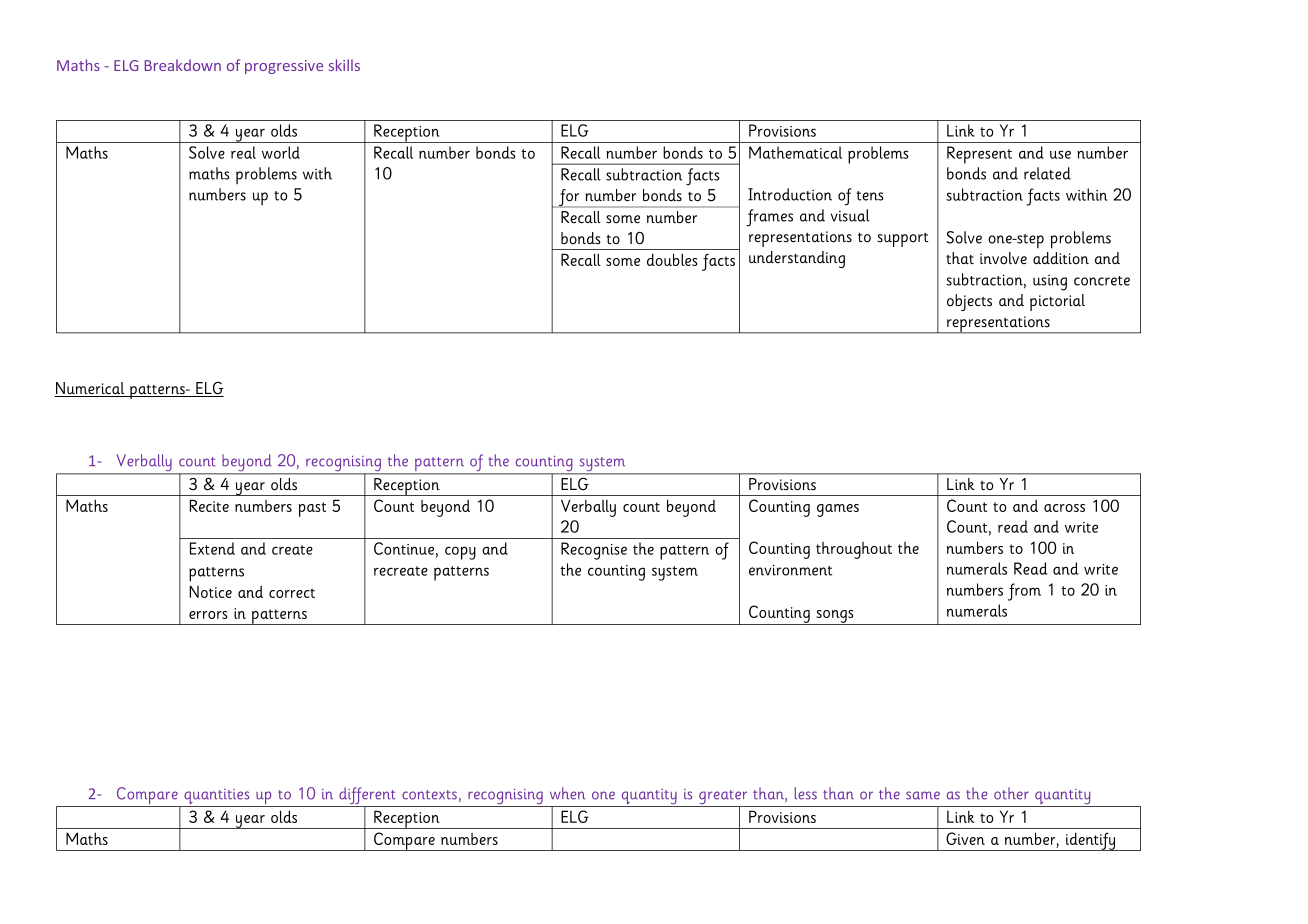  I want to click on Breakdown, so click(183, 65).
